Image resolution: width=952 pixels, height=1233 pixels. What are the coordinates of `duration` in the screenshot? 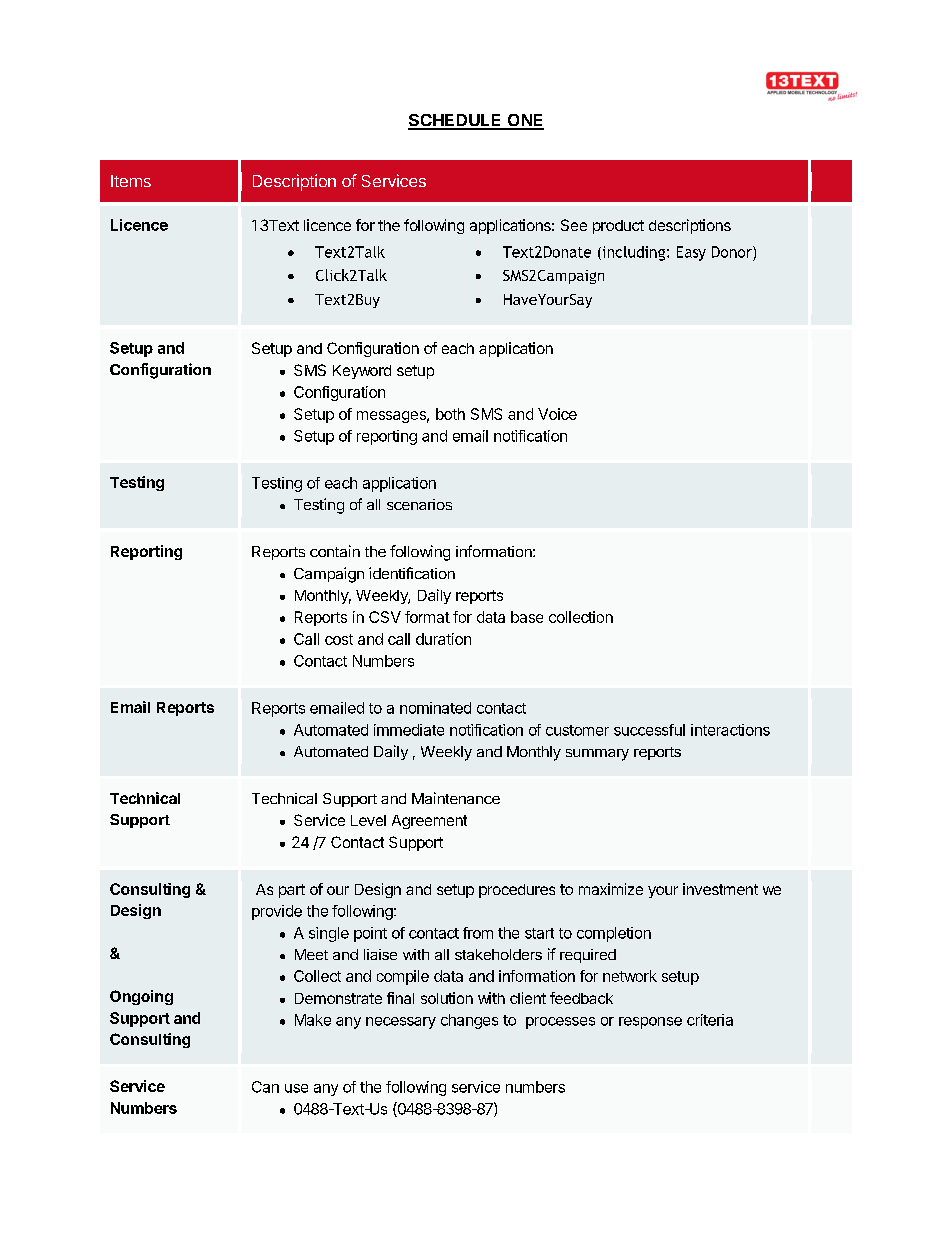 It's located at (443, 639).
